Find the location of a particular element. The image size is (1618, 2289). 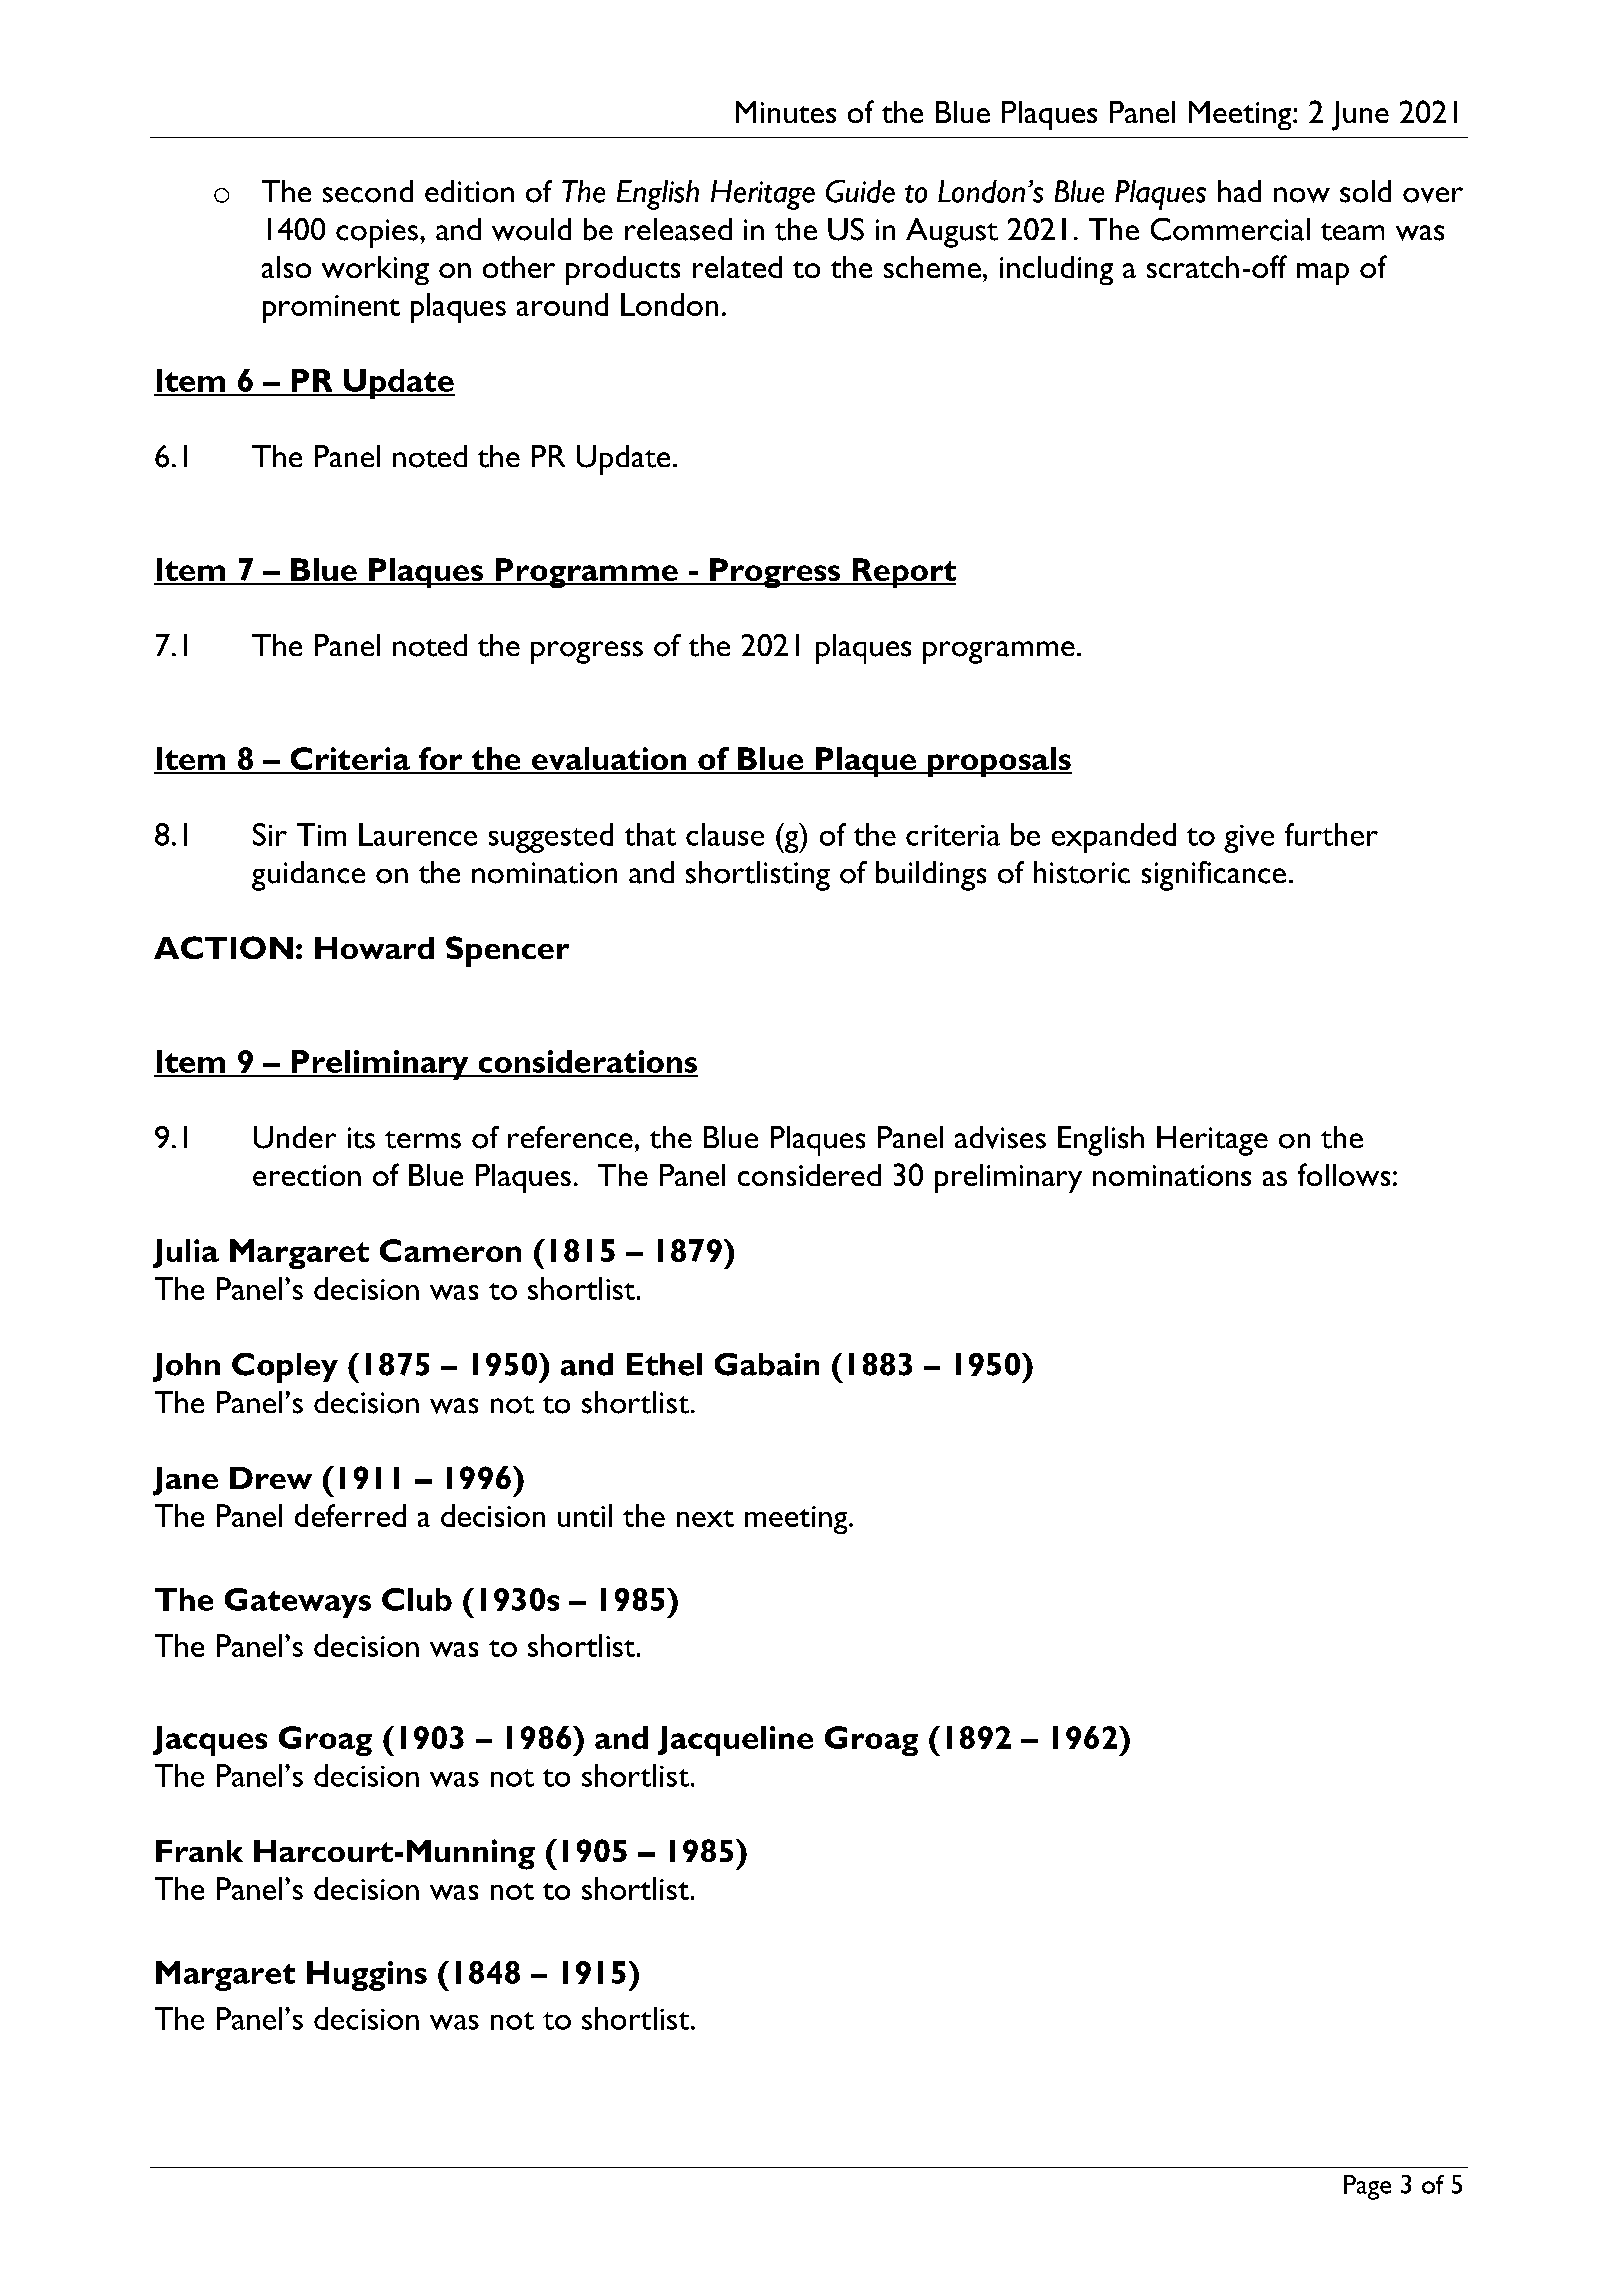

Huggins is located at coordinates (367, 1976).
